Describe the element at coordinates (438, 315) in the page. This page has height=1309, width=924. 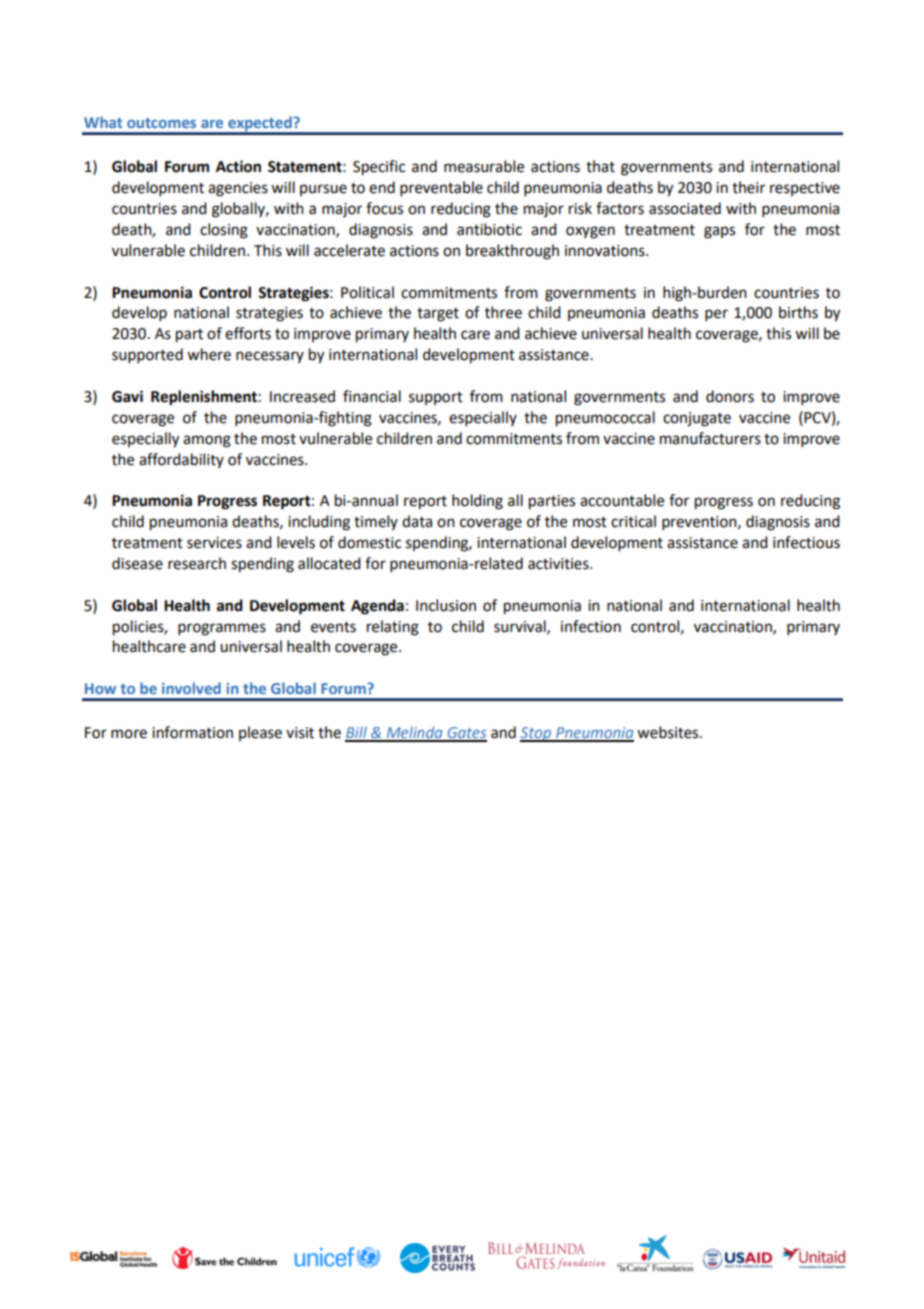
I see `target` at that location.
